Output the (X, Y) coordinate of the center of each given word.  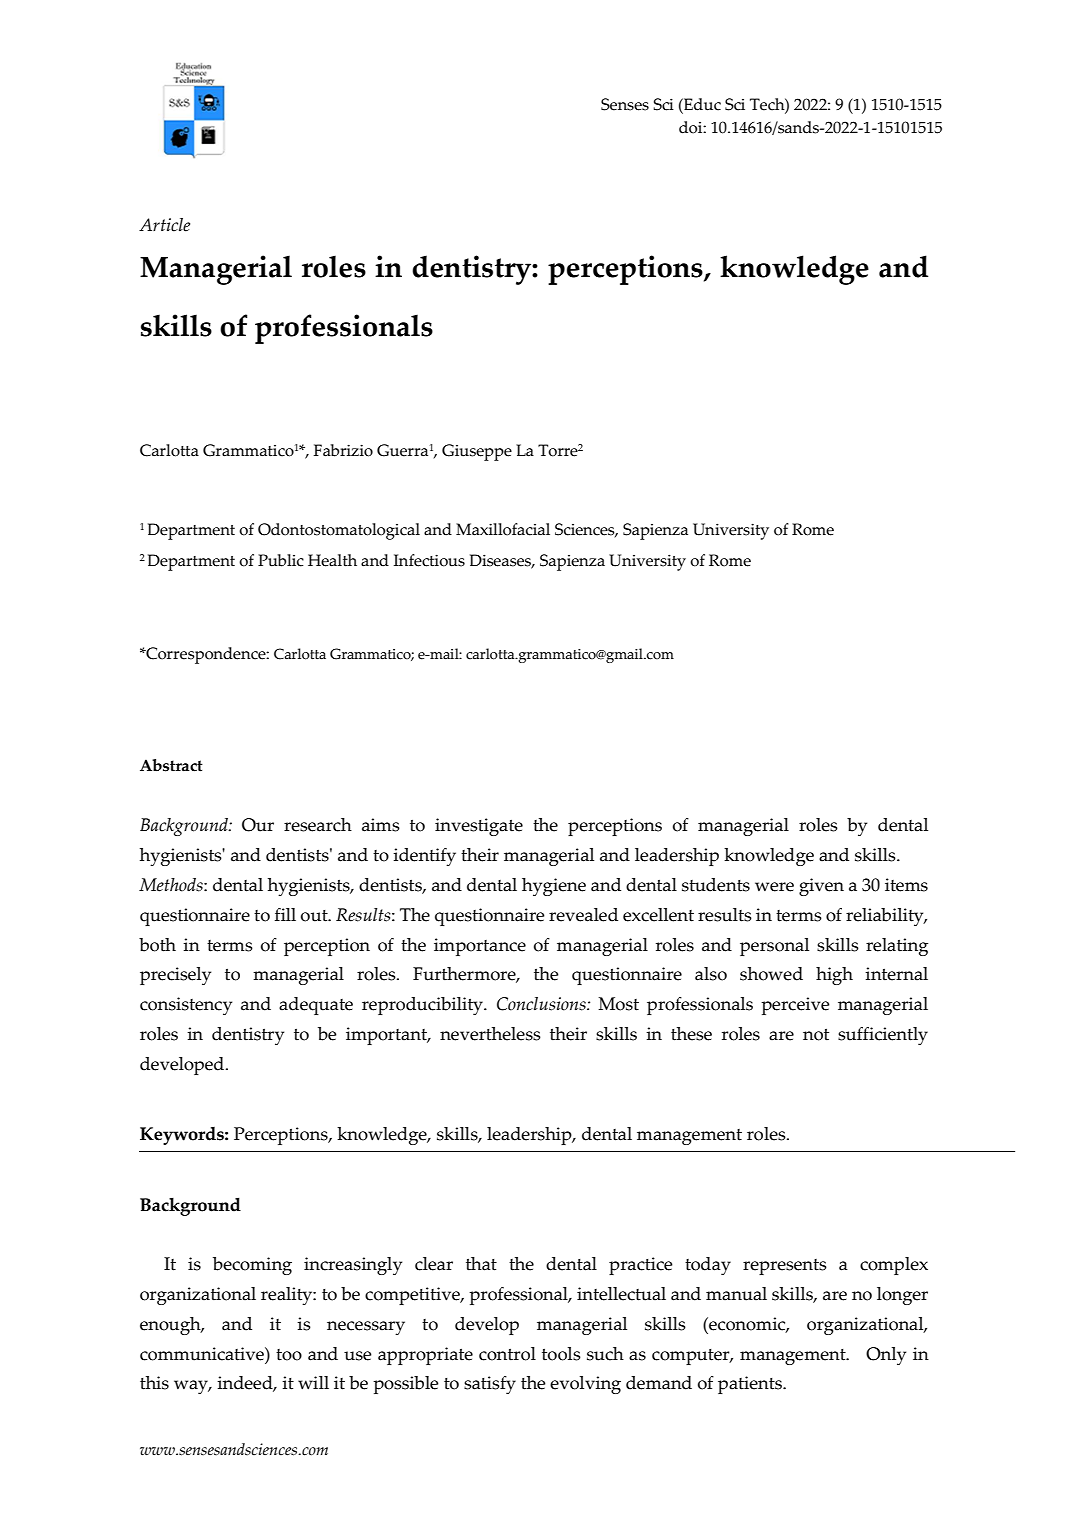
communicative (203, 1354)
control (507, 1354)
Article (164, 225)
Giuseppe (477, 452)
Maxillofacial (503, 529)
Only (886, 1356)
